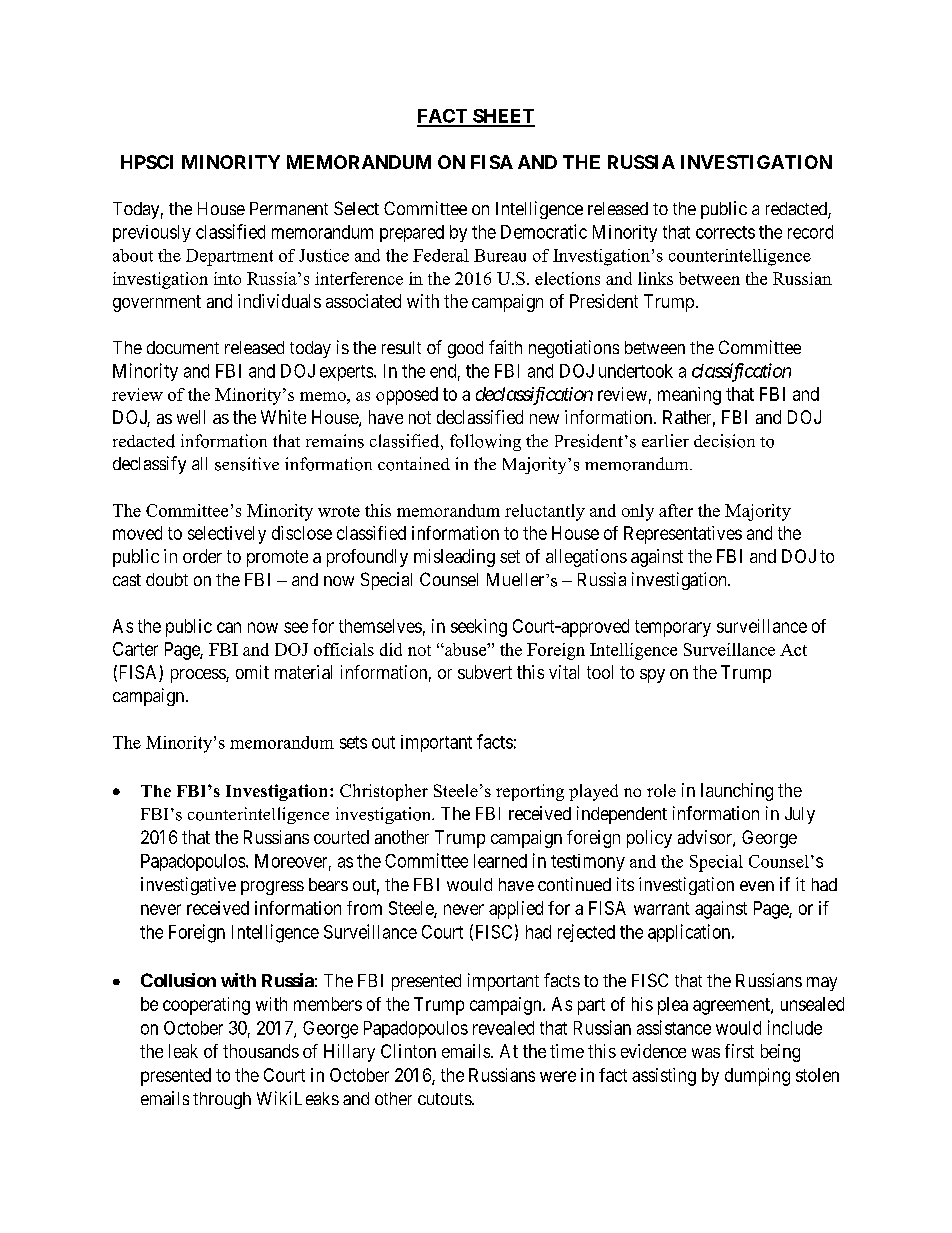 This page has height=1233, width=952. Describe the element at coordinates (725, 232) in the page. I see `corrects` at that location.
